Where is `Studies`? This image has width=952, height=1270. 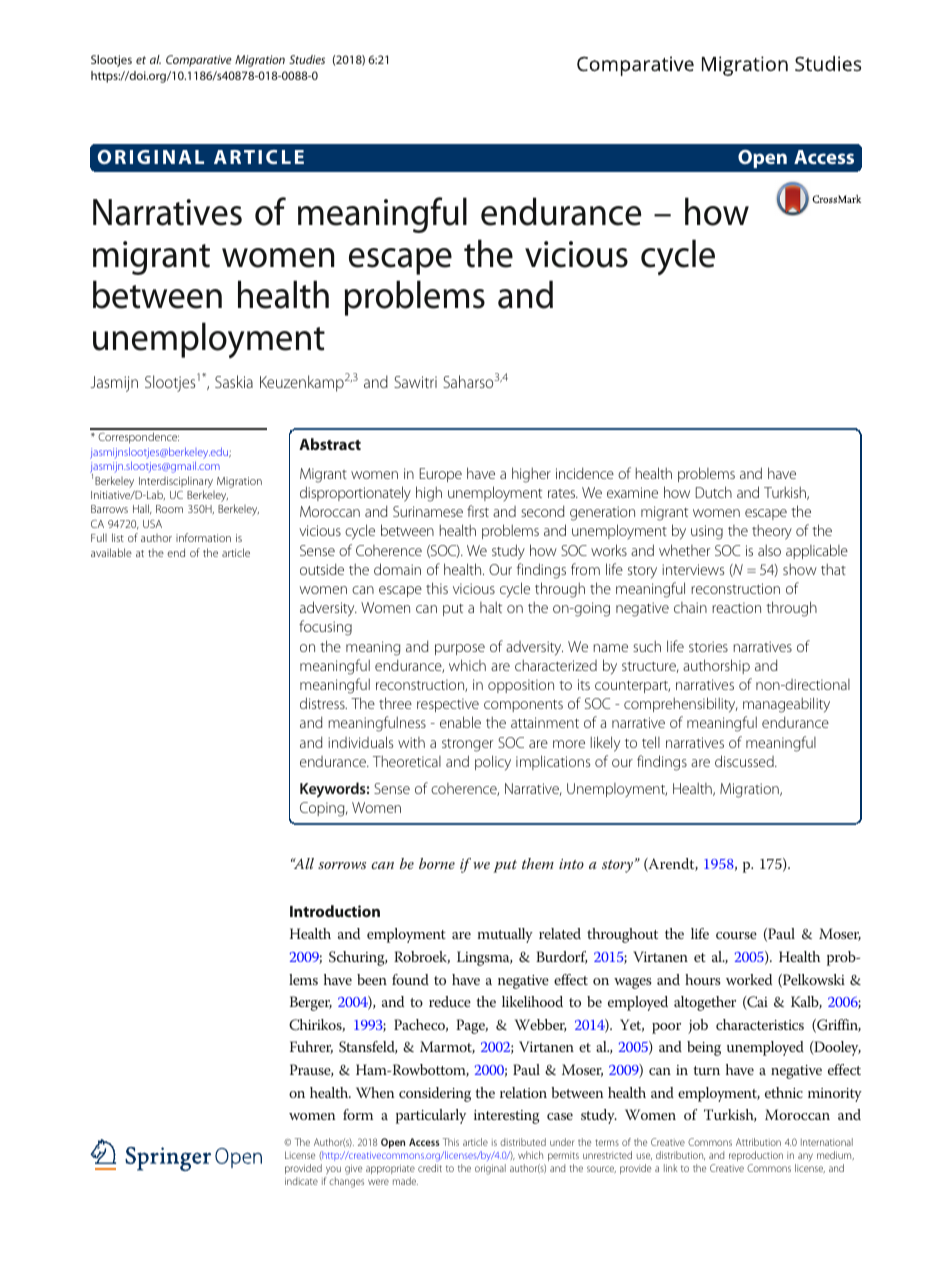 Studies is located at coordinates (307, 59).
